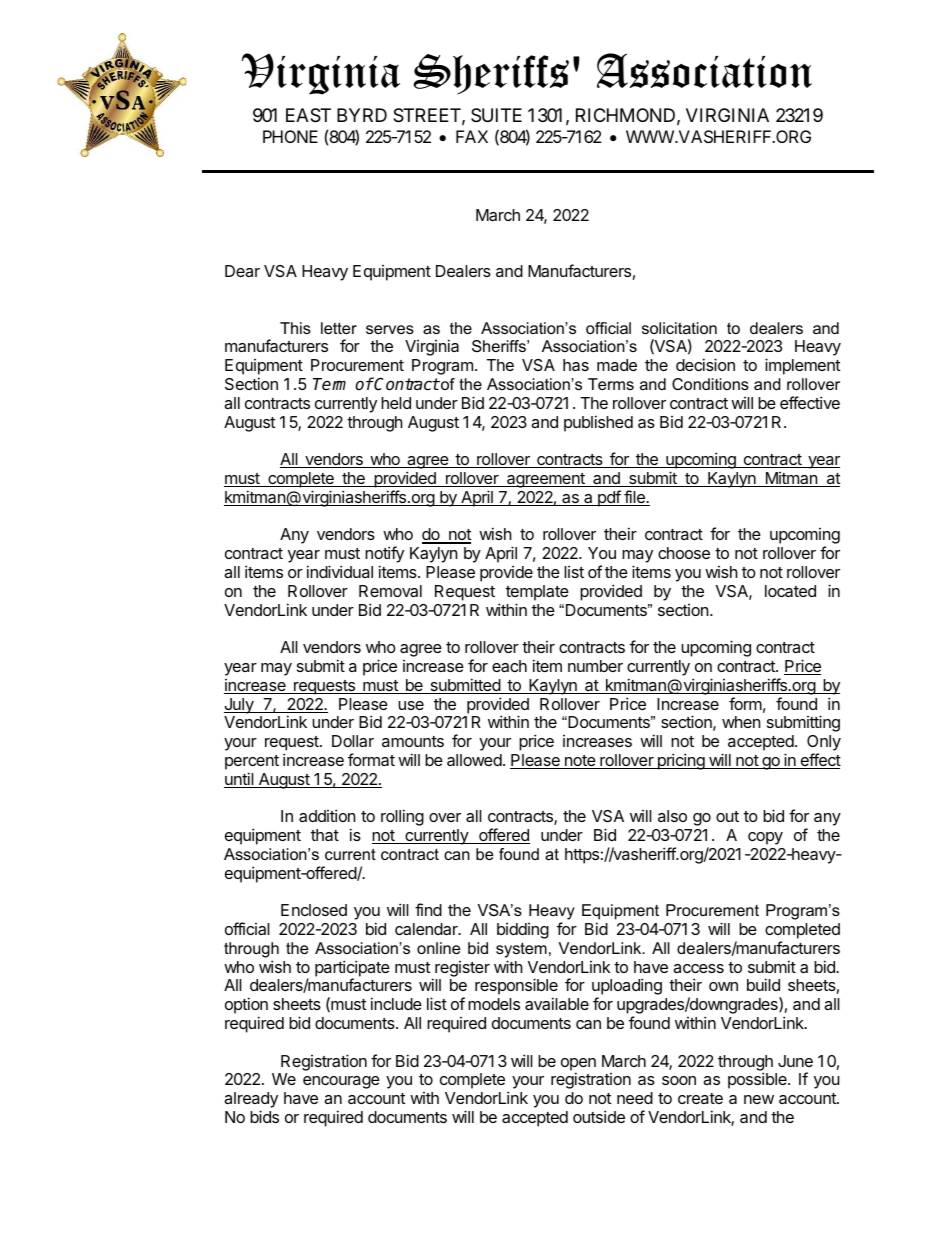  What do you see at coordinates (325, 835) in the image?
I see `that` at bounding box center [325, 835].
